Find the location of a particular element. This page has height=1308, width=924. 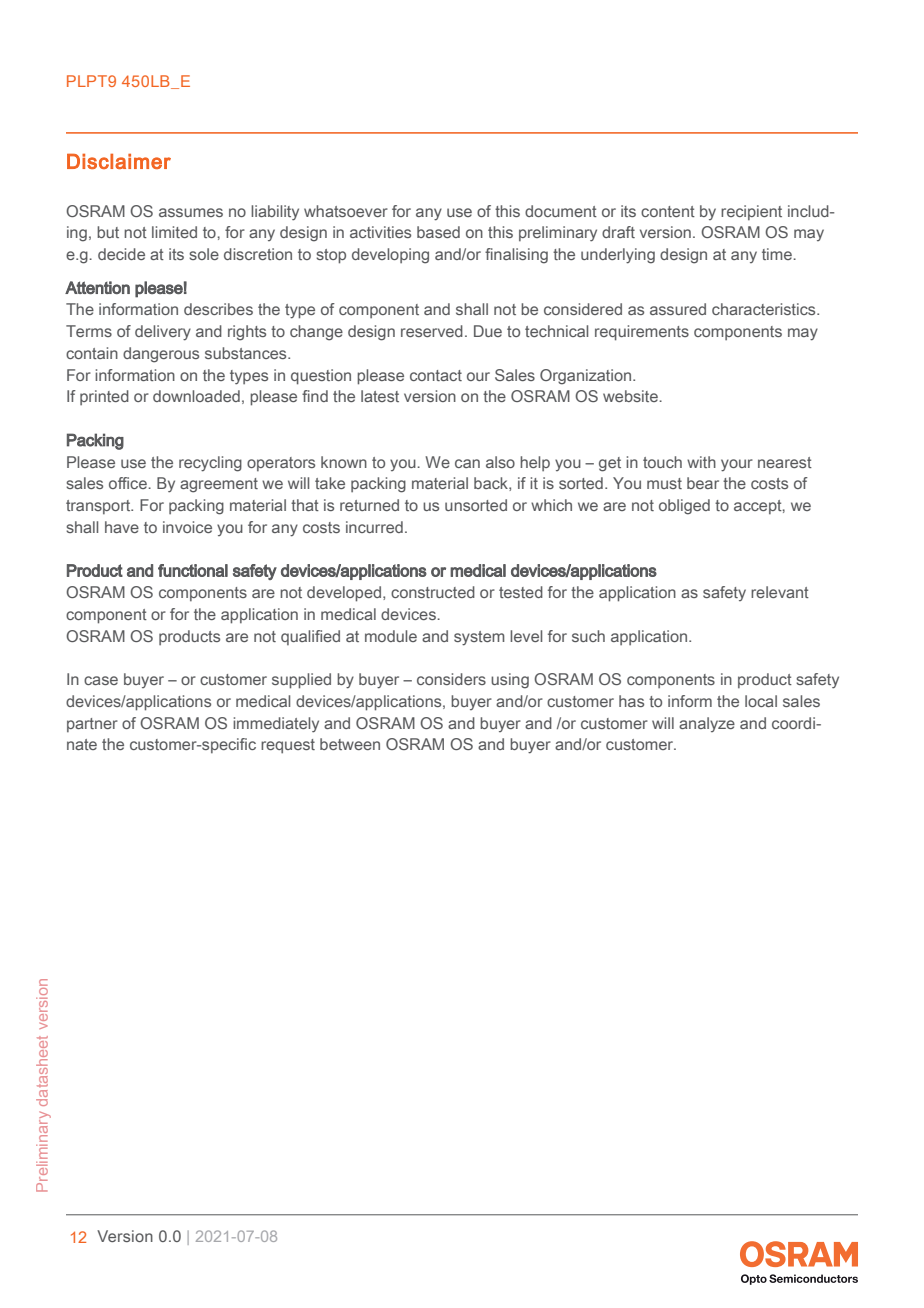

partner is located at coordinates (92, 725).
